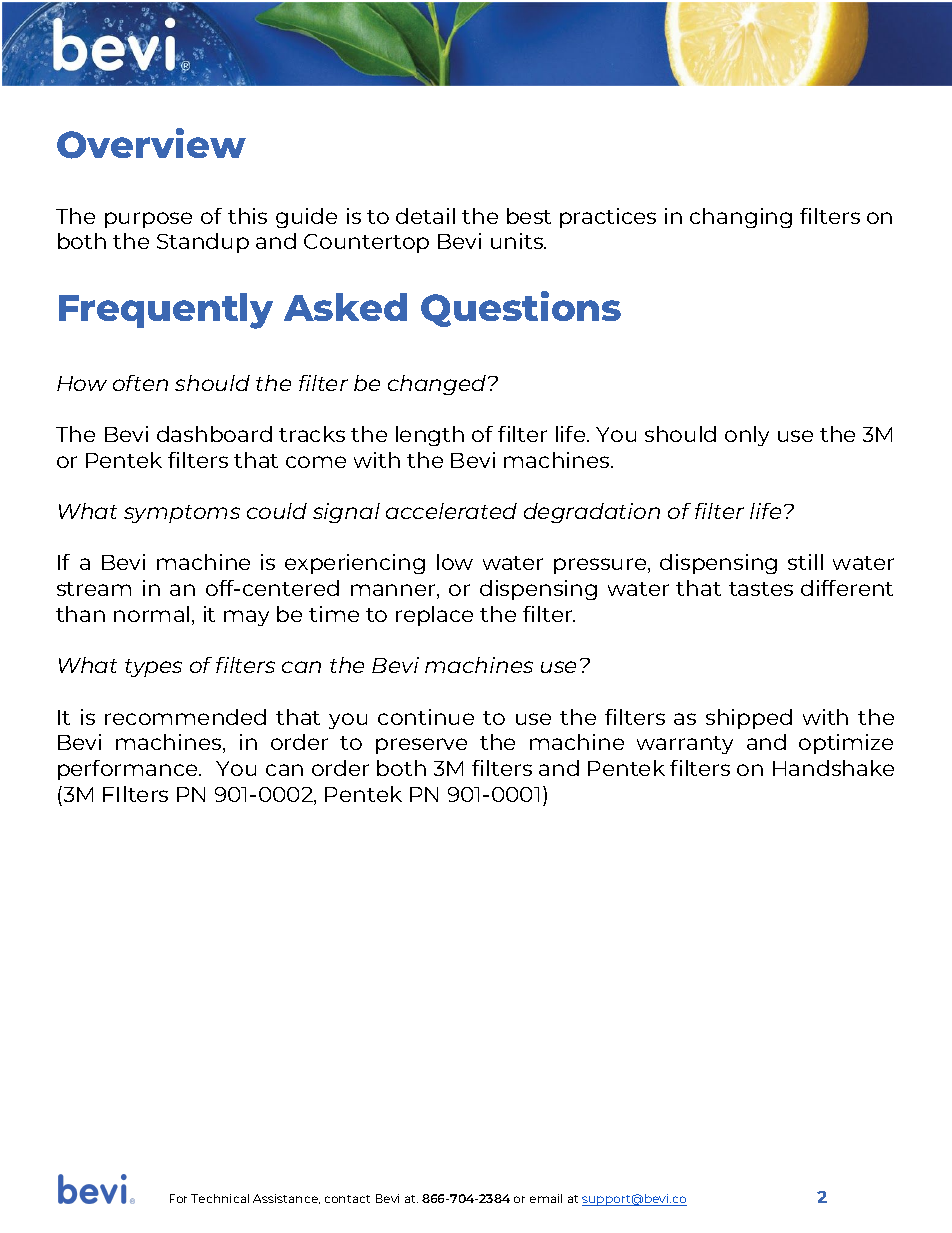  What do you see at coordinates (153, 668) in the image?
I see `types` at bounding box center [153, 668].
